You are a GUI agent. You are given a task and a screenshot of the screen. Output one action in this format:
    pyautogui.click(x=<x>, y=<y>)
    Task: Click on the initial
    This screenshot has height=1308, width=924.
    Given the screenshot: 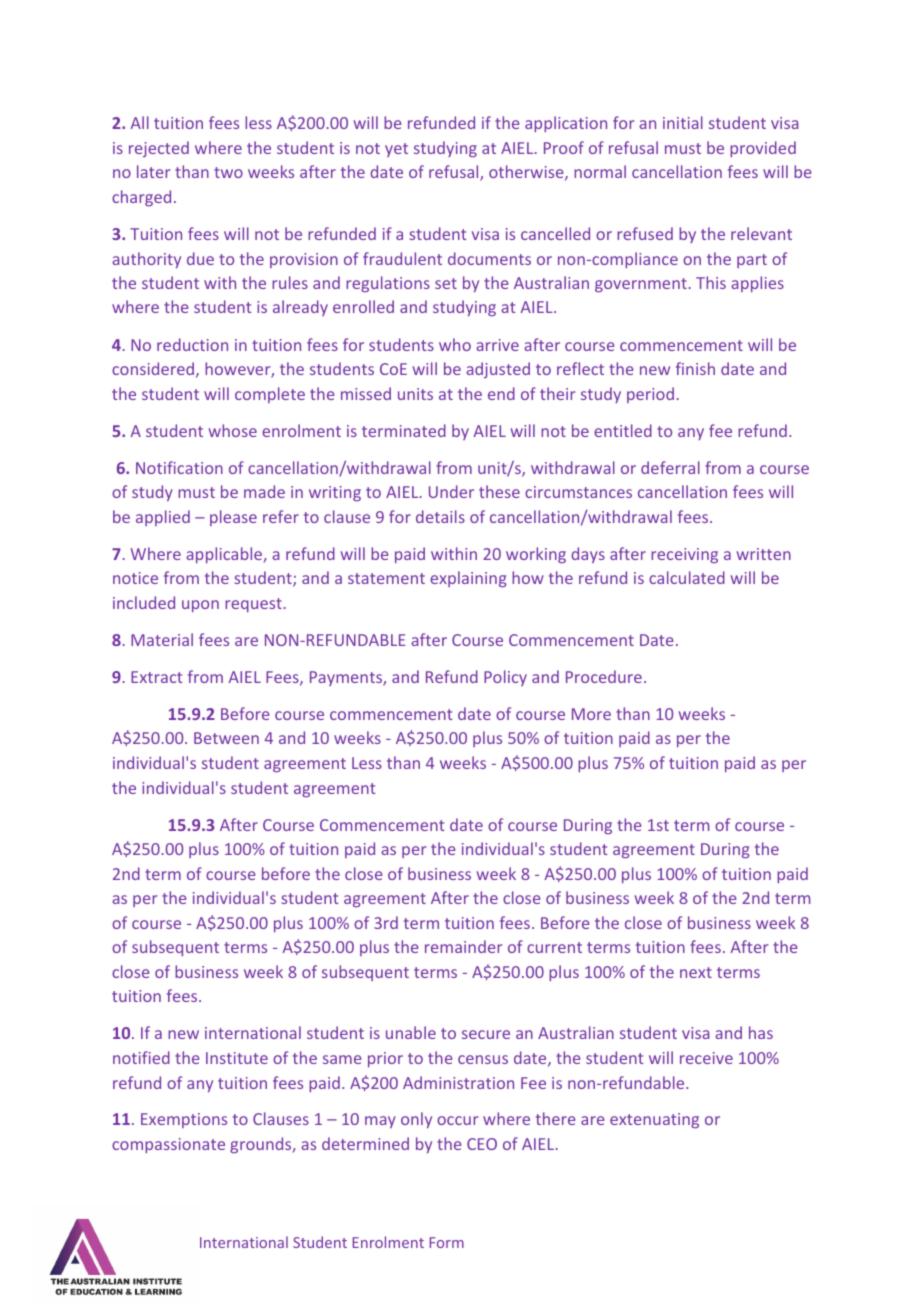 What is the action you would take?
    pyautogui.click(x=683, y=122)
